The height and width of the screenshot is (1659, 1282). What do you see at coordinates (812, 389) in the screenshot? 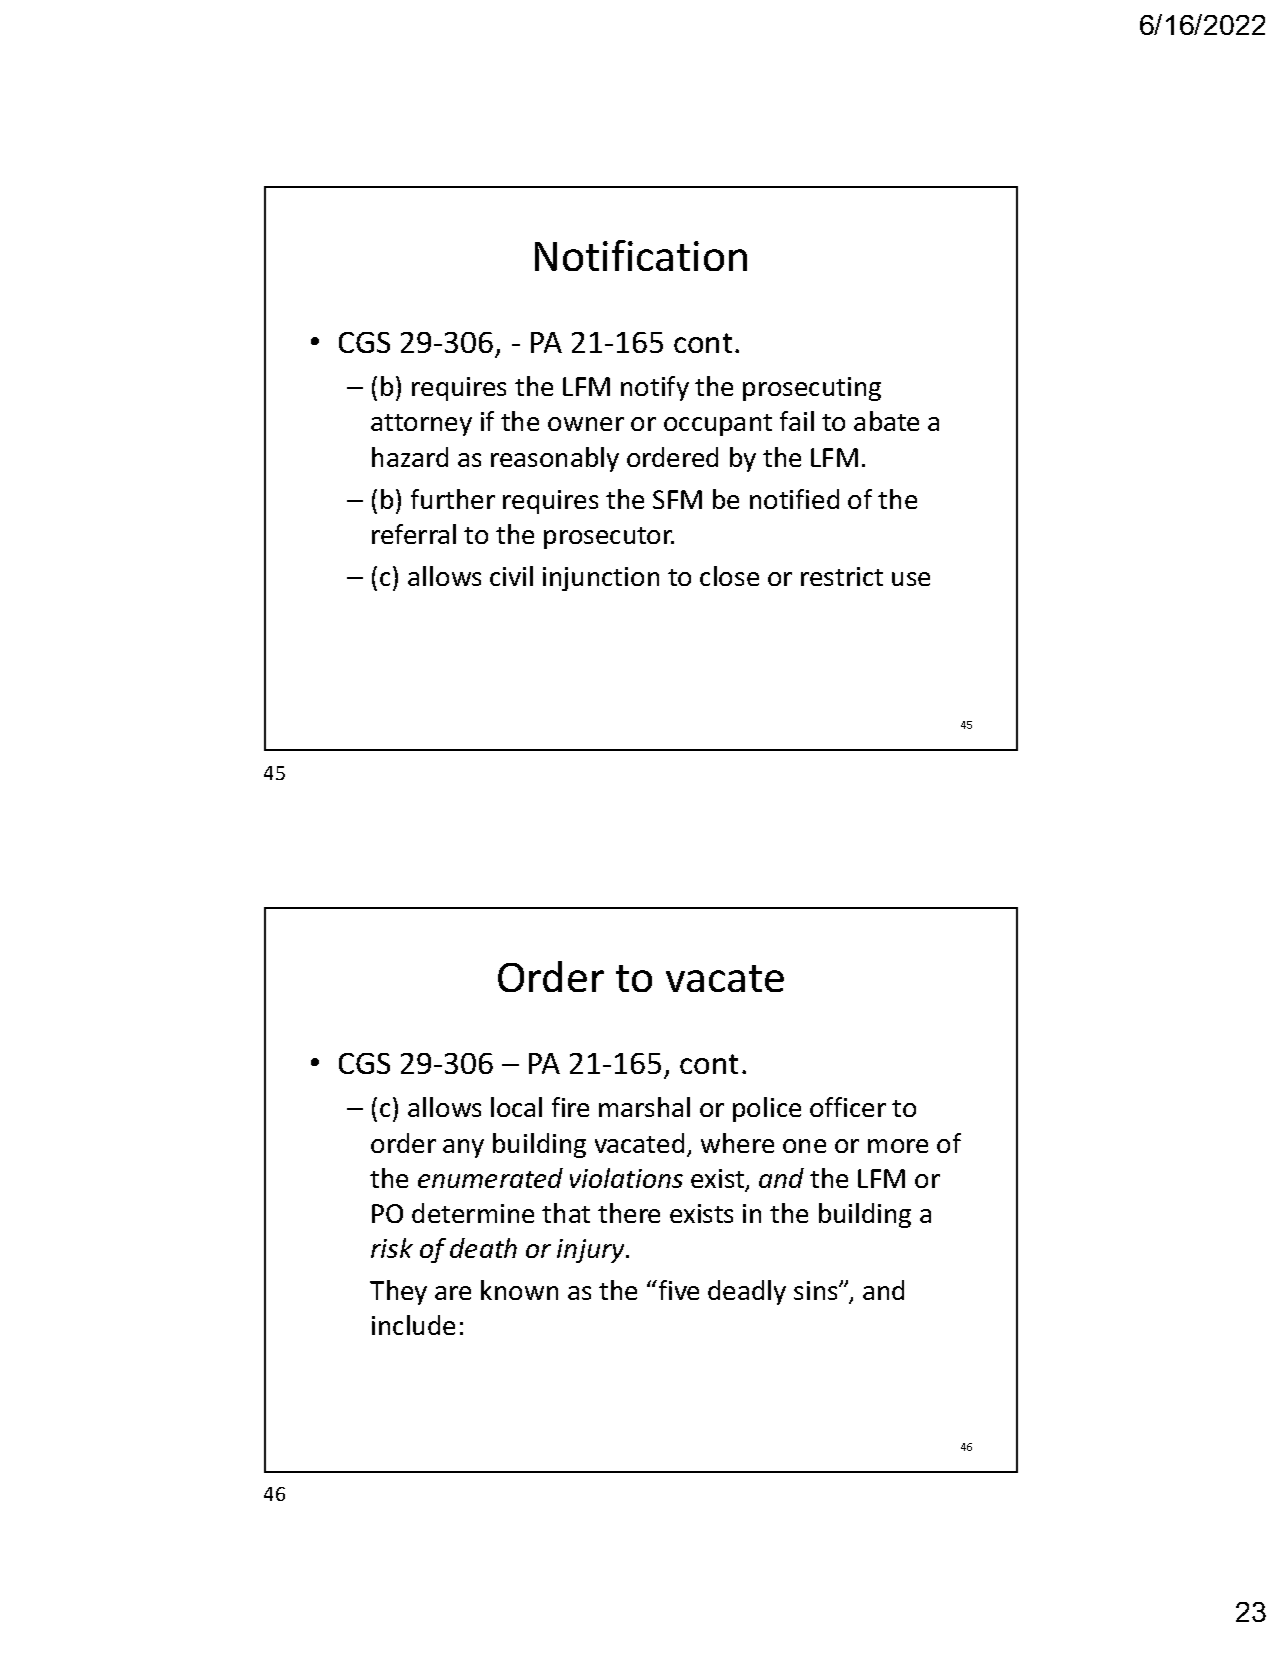
I see `prosecuting` at bounding box center [812, 389].
